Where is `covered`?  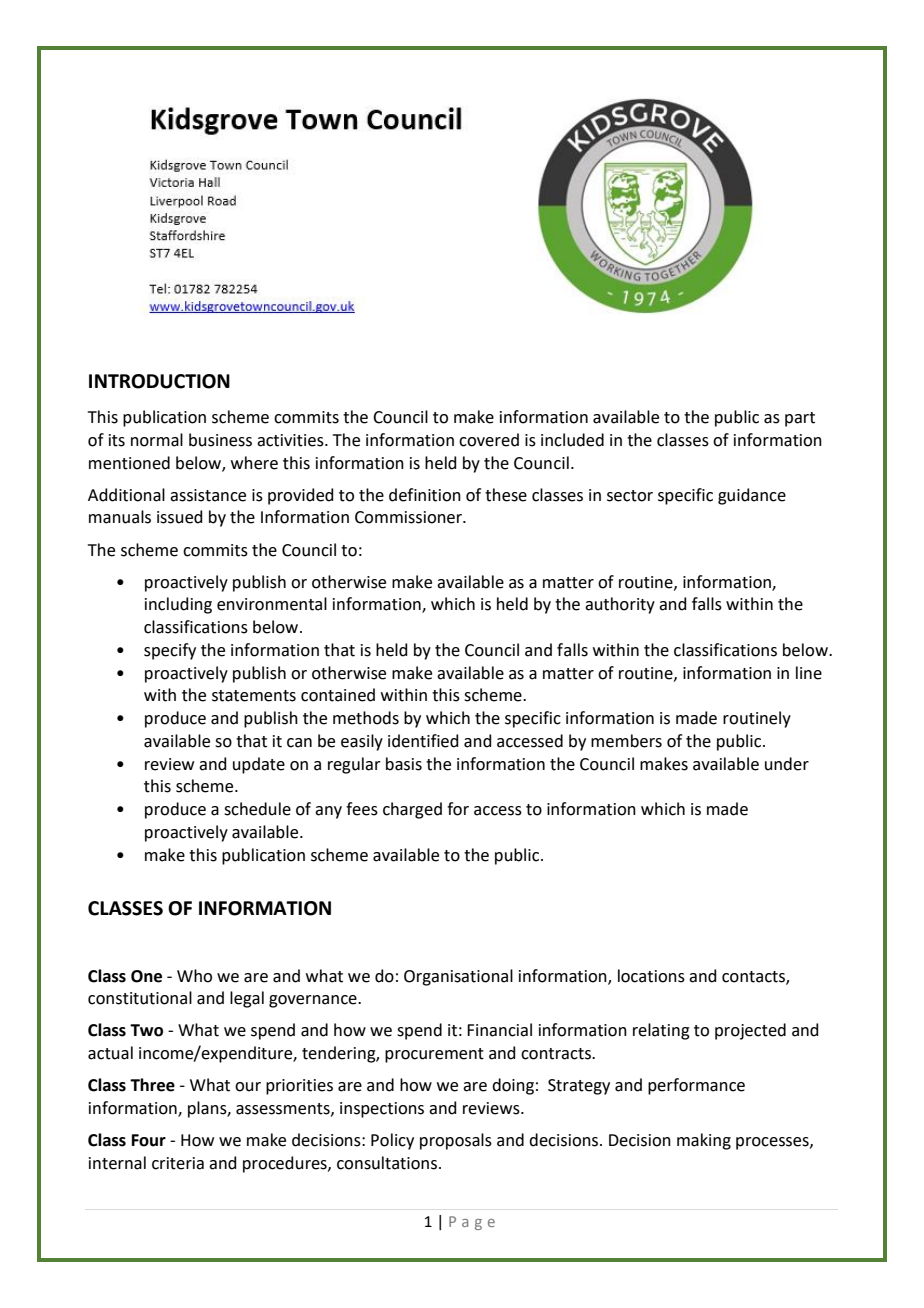 covered is located at coordinates (489, 440).
